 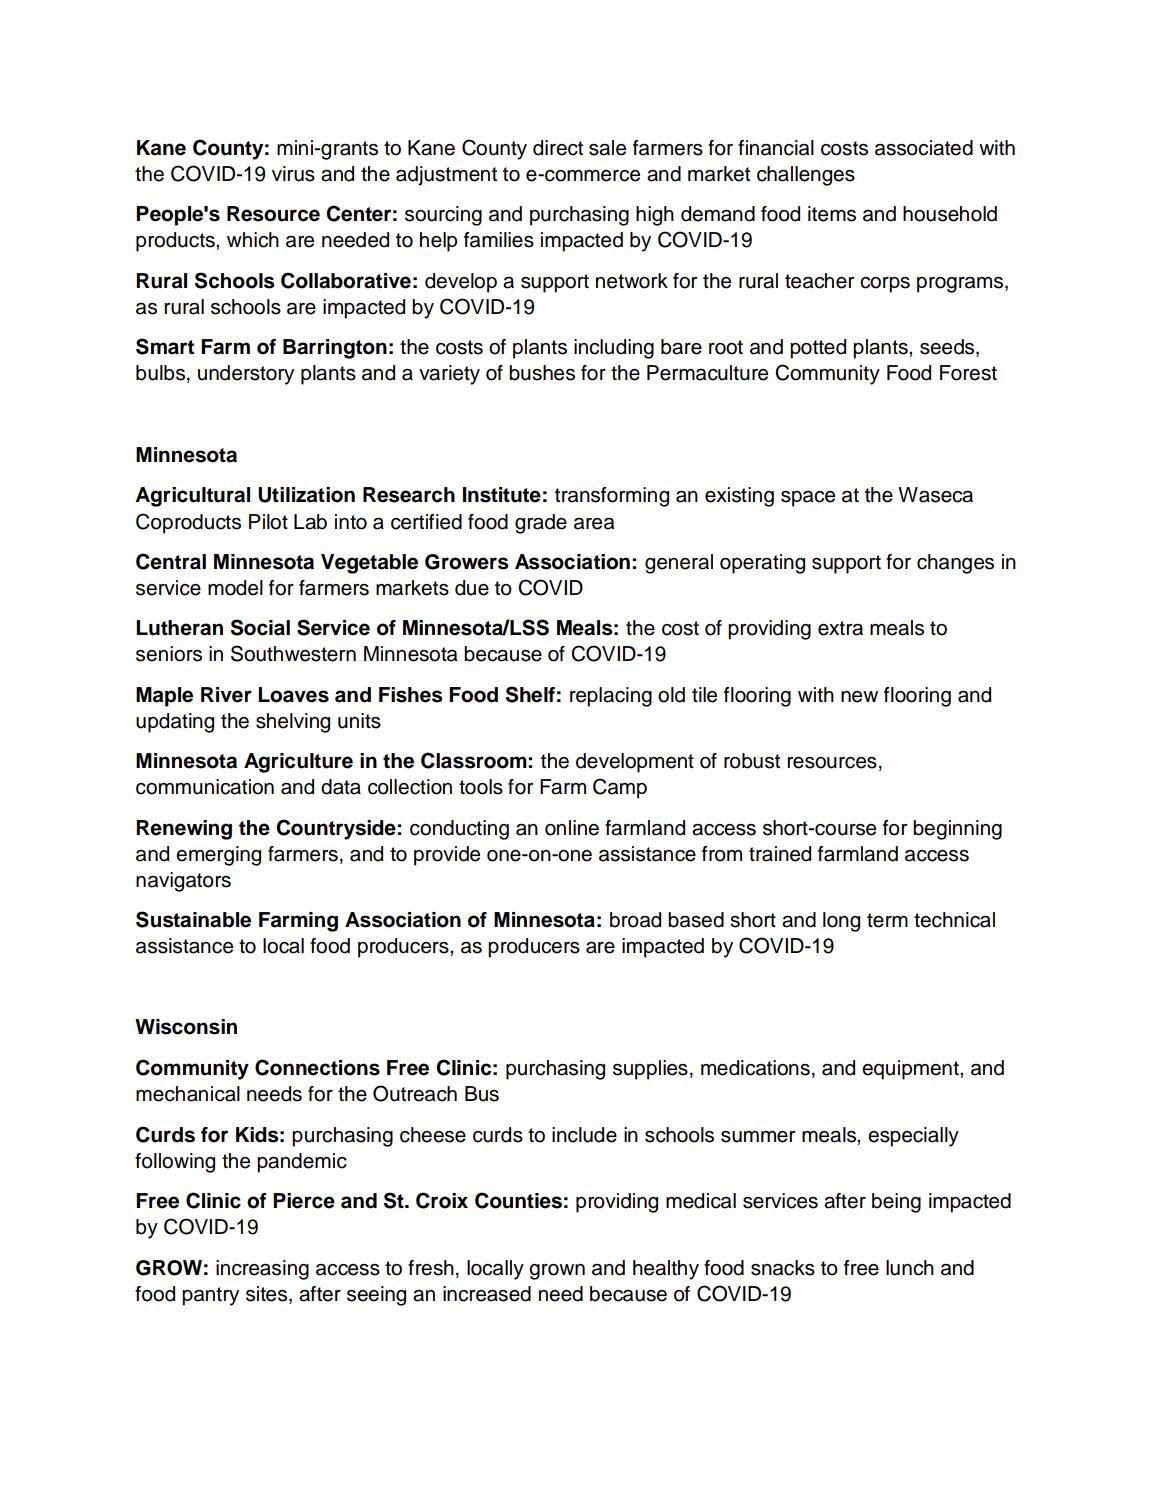 I want to click on increasing, so click(x=262, y=1270).
